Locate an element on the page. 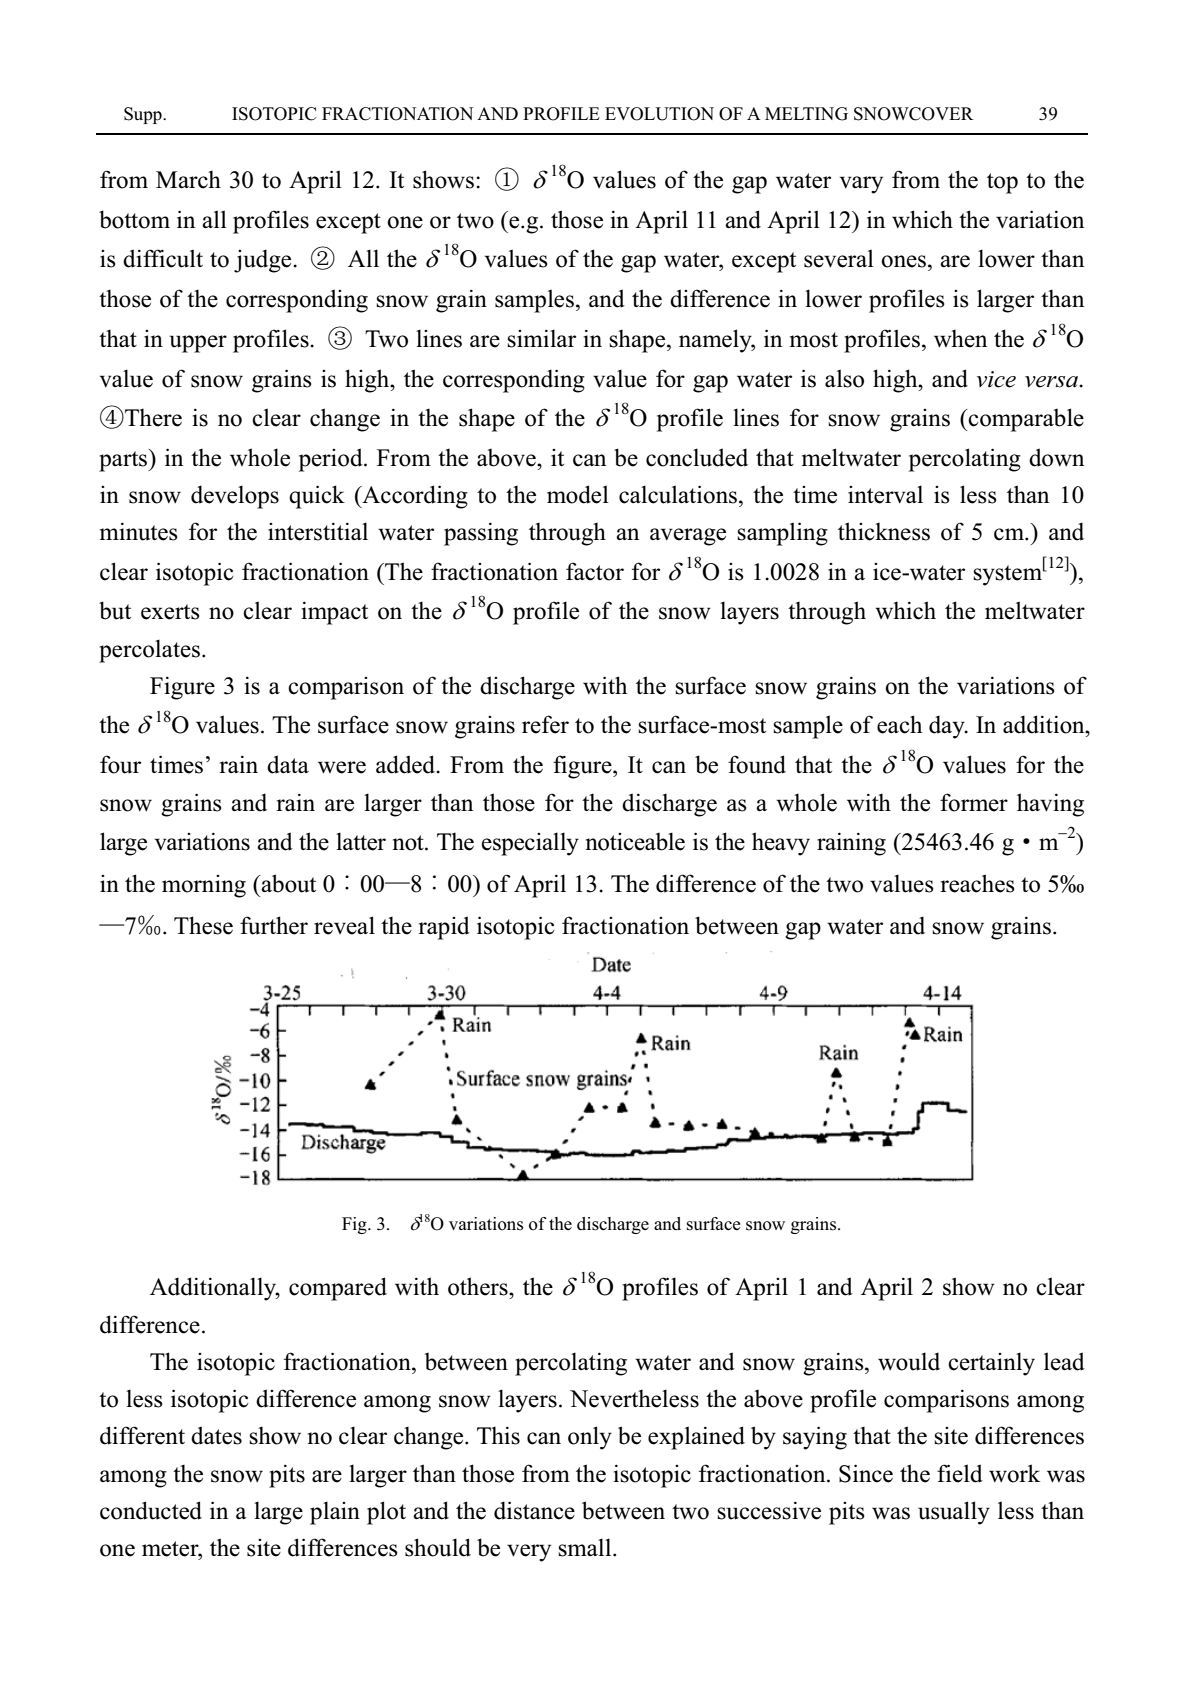  comparable is located at coordinates (1025, 420).
